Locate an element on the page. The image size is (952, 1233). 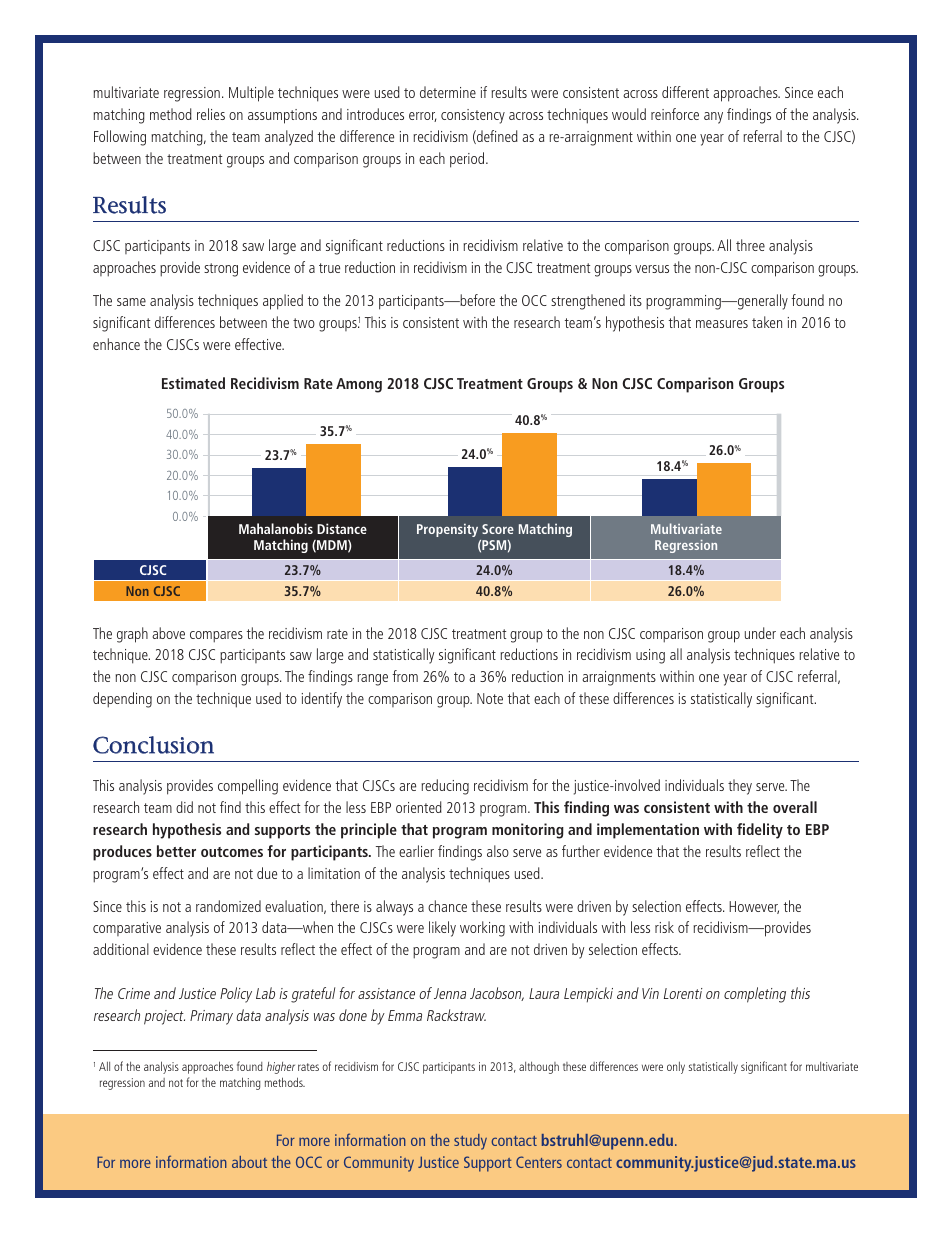
relies is located at coordinates (211, 114).
